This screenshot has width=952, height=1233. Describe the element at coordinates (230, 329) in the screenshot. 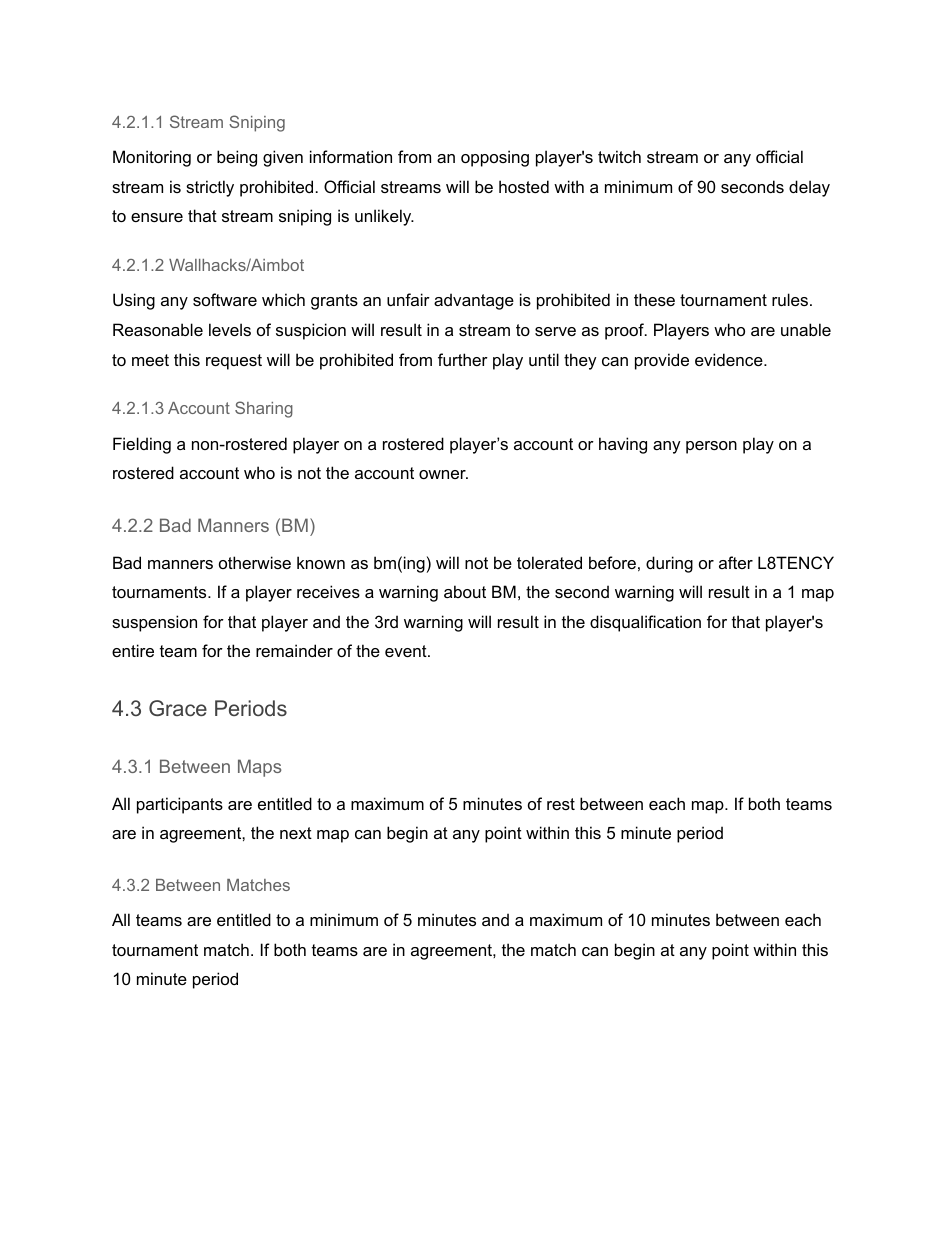

I see `levels` at that location.
